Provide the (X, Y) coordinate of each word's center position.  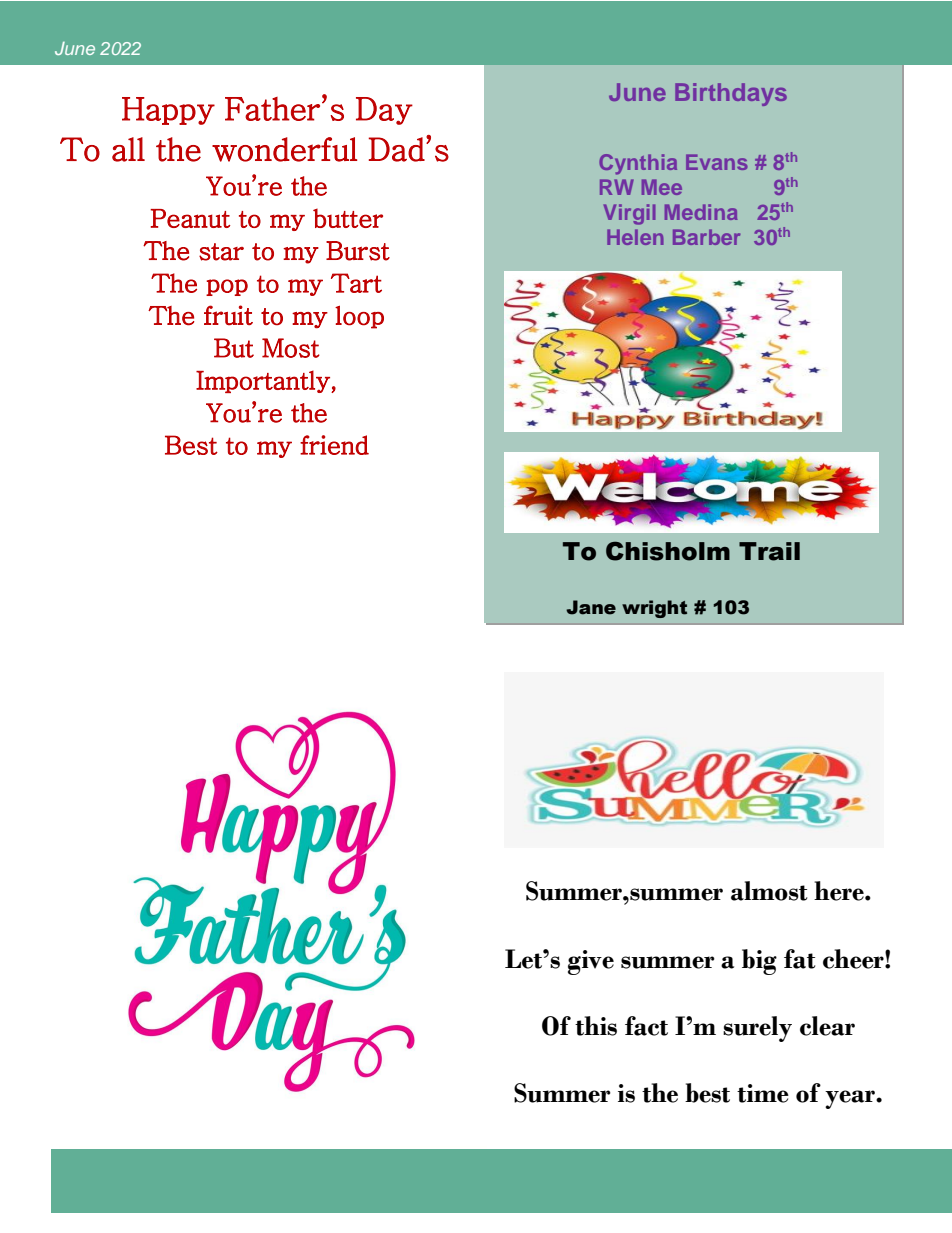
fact (646, 1026)
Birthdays (731, 94)
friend (334, 445)
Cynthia (638, 164)
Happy (168, 111)
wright (654, 609)
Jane (591, 607)
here (840, 891)
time (763, 1093)
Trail (769, 551)
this (596, 1026)
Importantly (264, 381)
